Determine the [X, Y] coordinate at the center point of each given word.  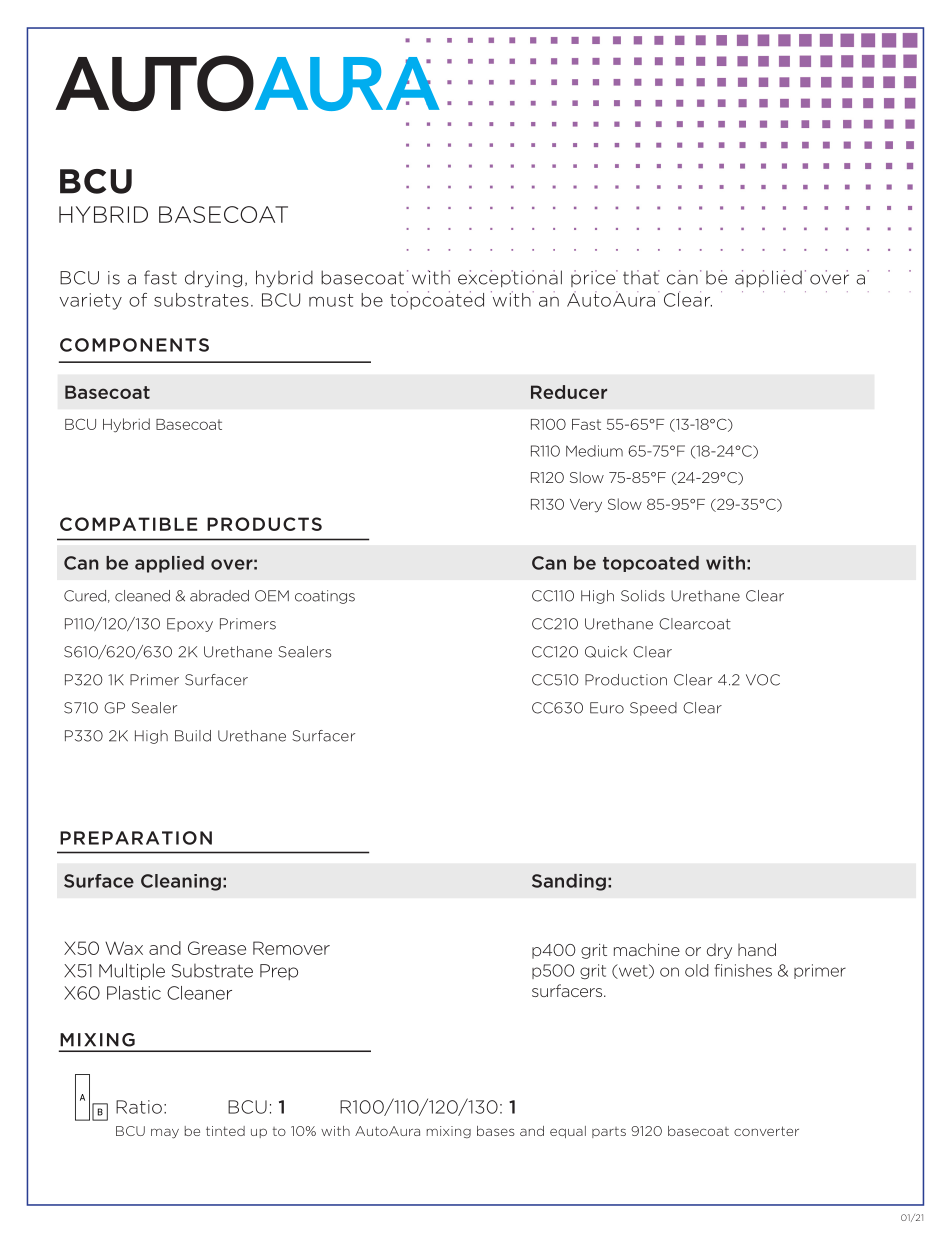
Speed [653, 709]
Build [193, 736]
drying [213, 279]
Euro [607, 708]
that [641, 277]
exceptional [510, 278]
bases [496, 1131]
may [165, 1133]
